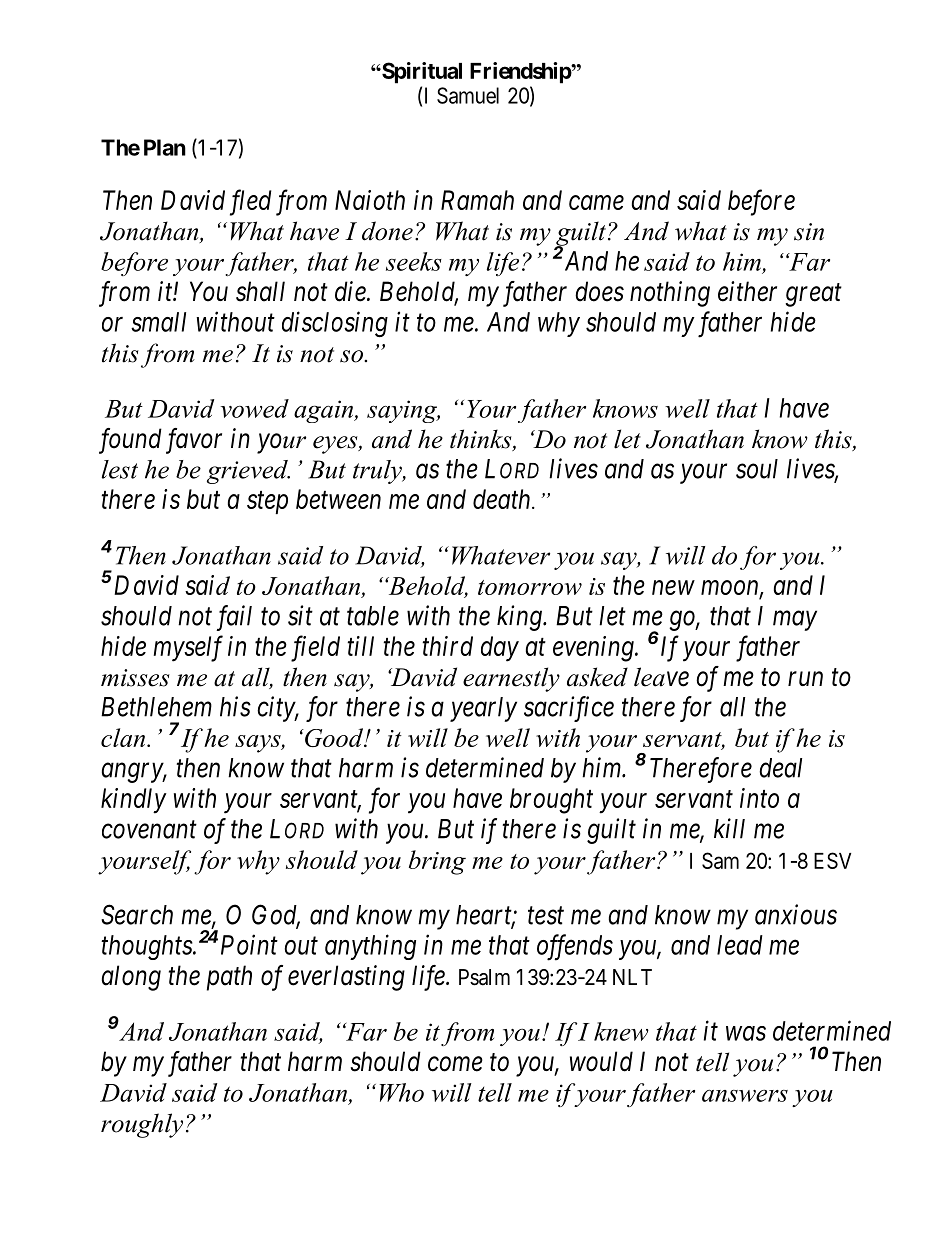 The width and height of the page is (952, 1233). Describe the element at coordinates (455, 1064) in the page. I see `come` at that location.
